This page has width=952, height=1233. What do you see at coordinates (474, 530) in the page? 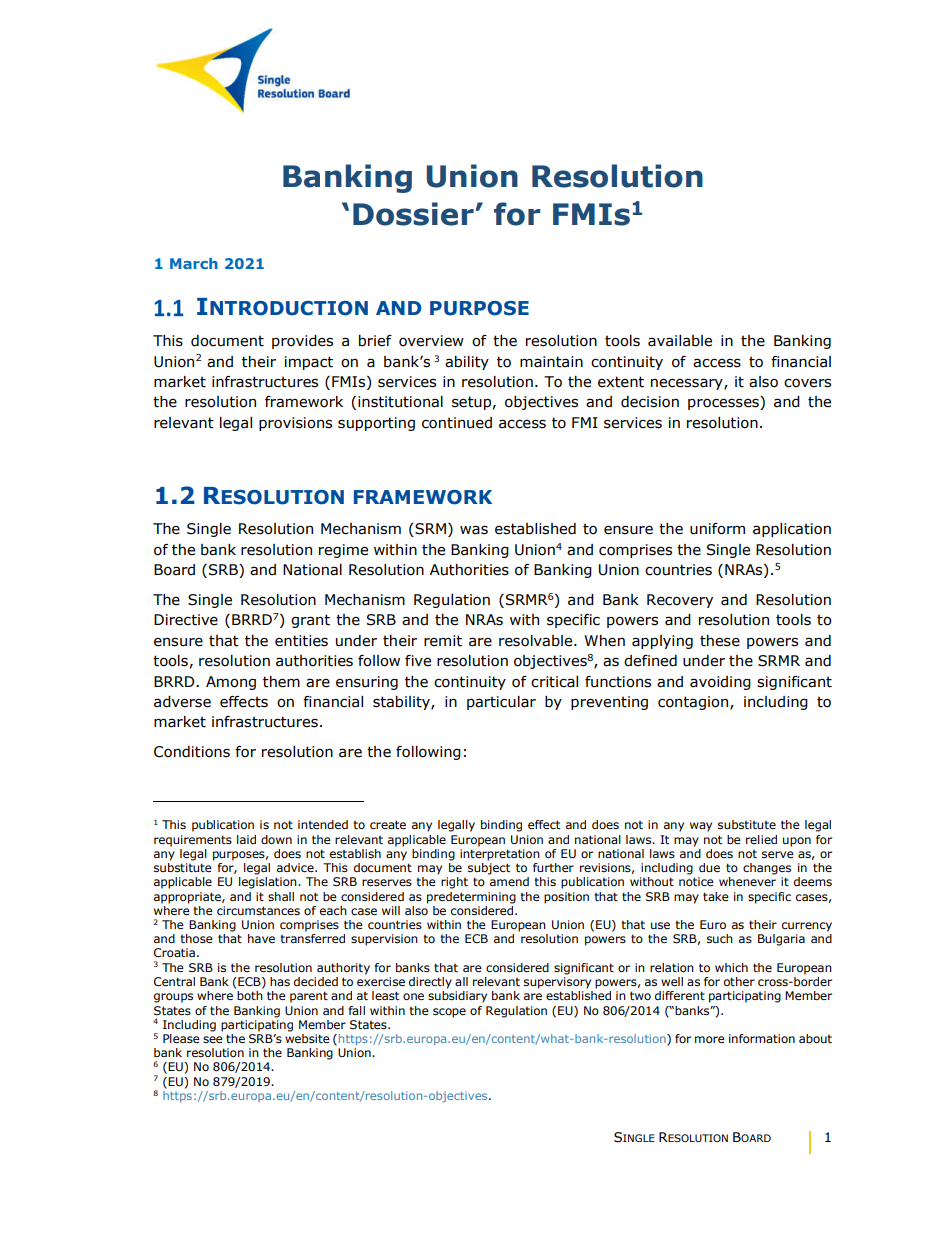
I see `was` at bounding box center [474, 530].
